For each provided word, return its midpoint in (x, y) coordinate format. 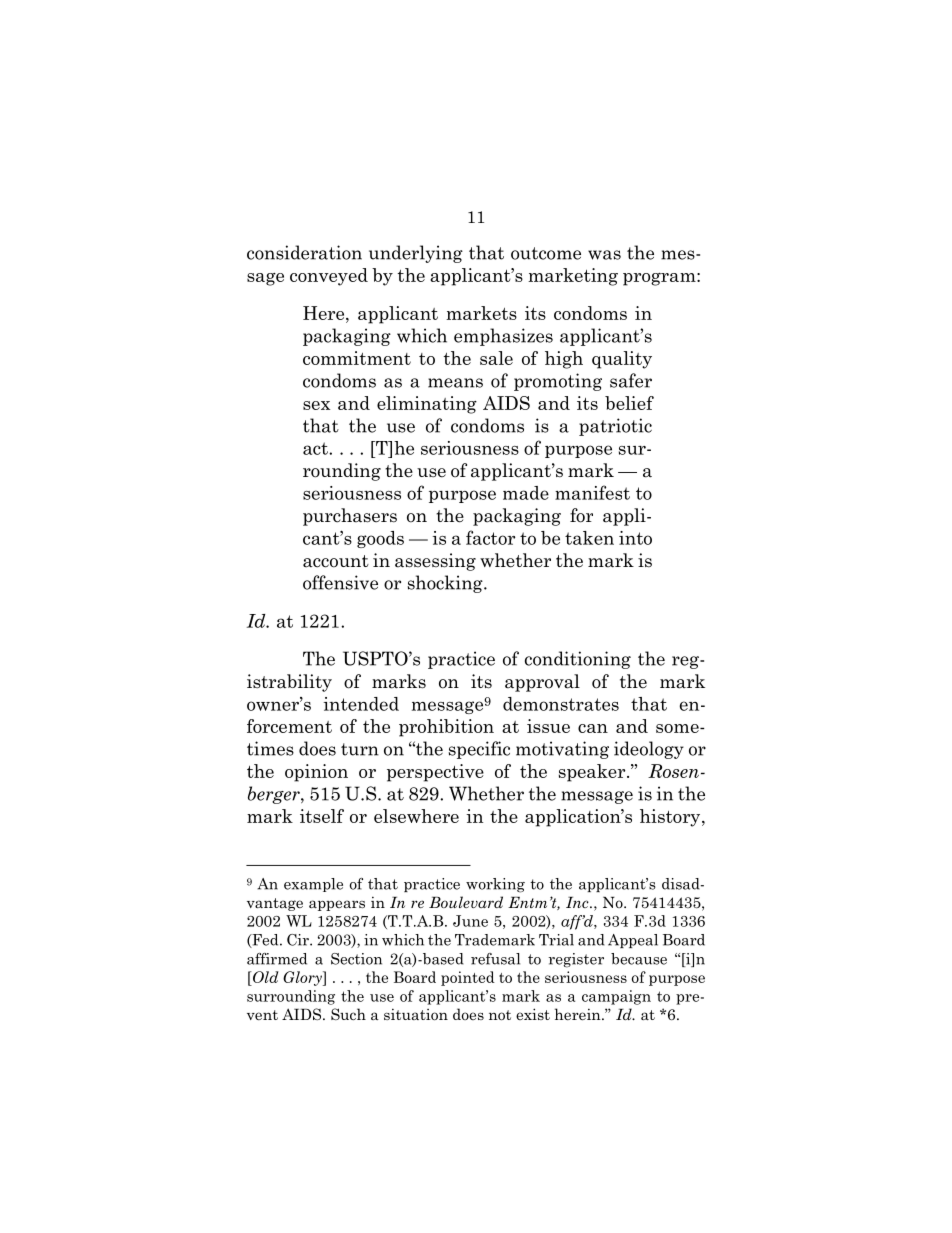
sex (316, 405)
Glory (303, 978)
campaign (616, 997)
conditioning (578, 660)
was (604, 255)
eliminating (427, 405)
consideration (304, 252)
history (671, 818)
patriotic (615, 427)
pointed (468, 978)
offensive (340, 582)
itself (322, 816)
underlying (416, 254)
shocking (446, 584)
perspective (435, 773)
